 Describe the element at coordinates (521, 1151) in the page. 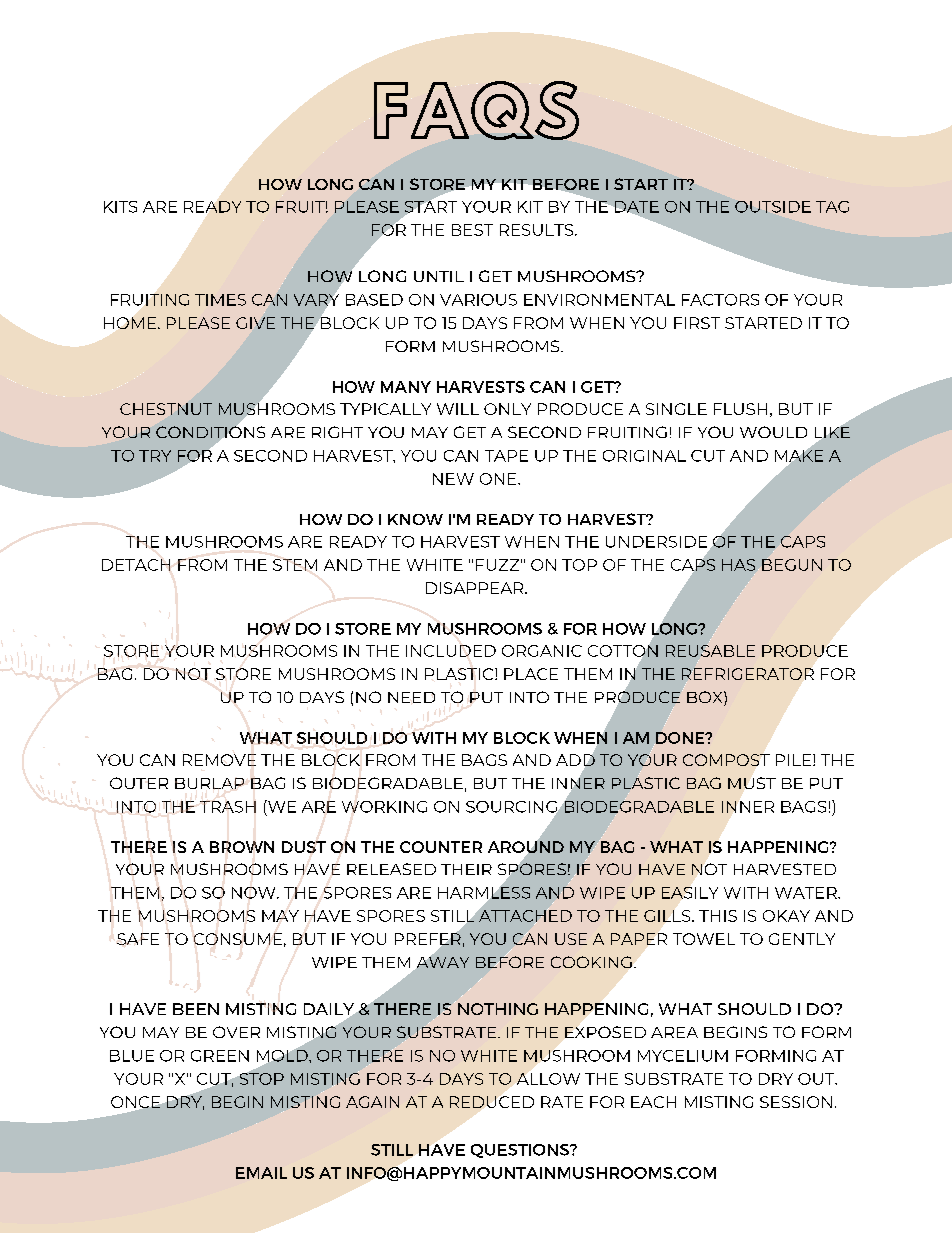

I see `QUESTIONS` at that location.
